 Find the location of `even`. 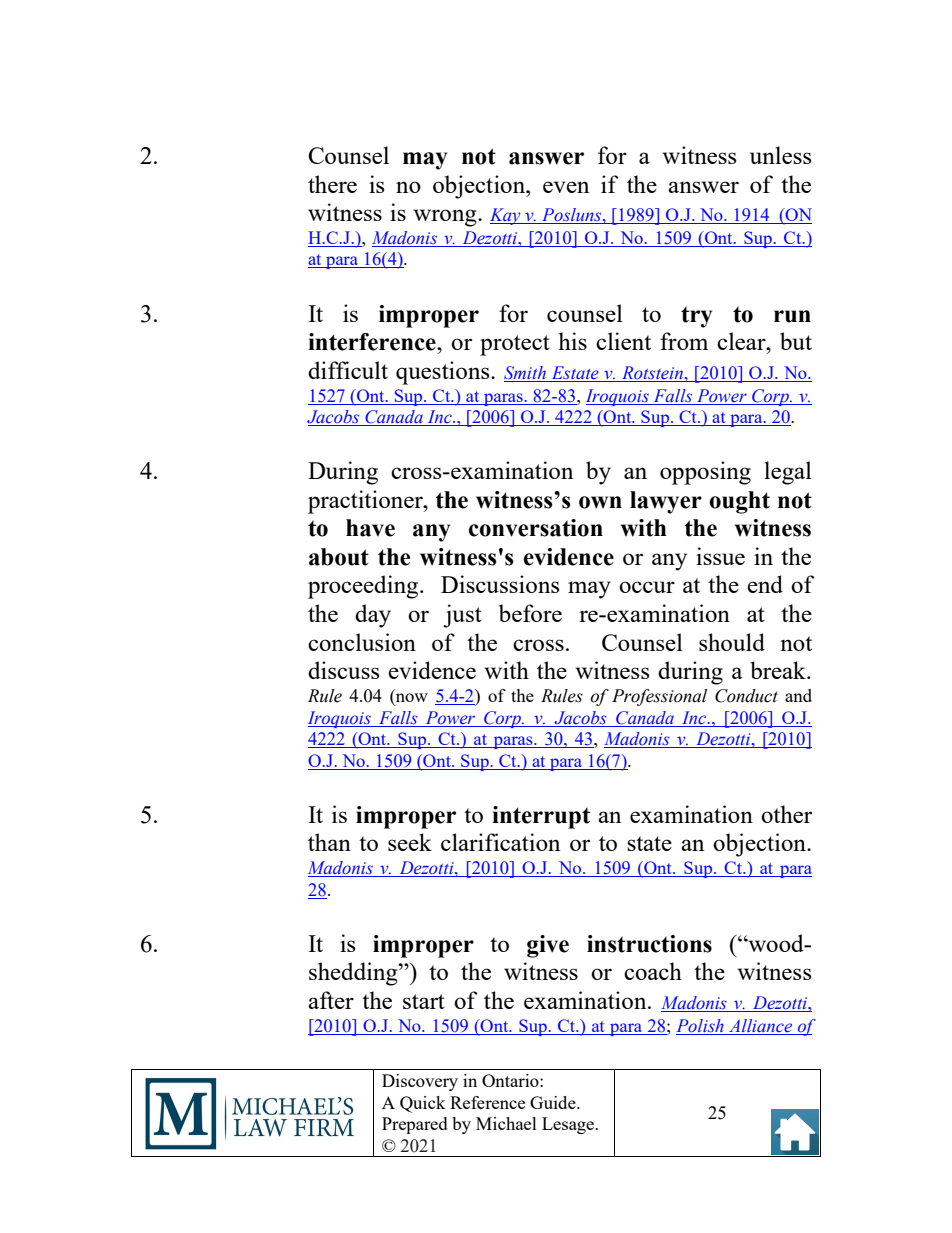

even is located at coordinates (566, 187).
